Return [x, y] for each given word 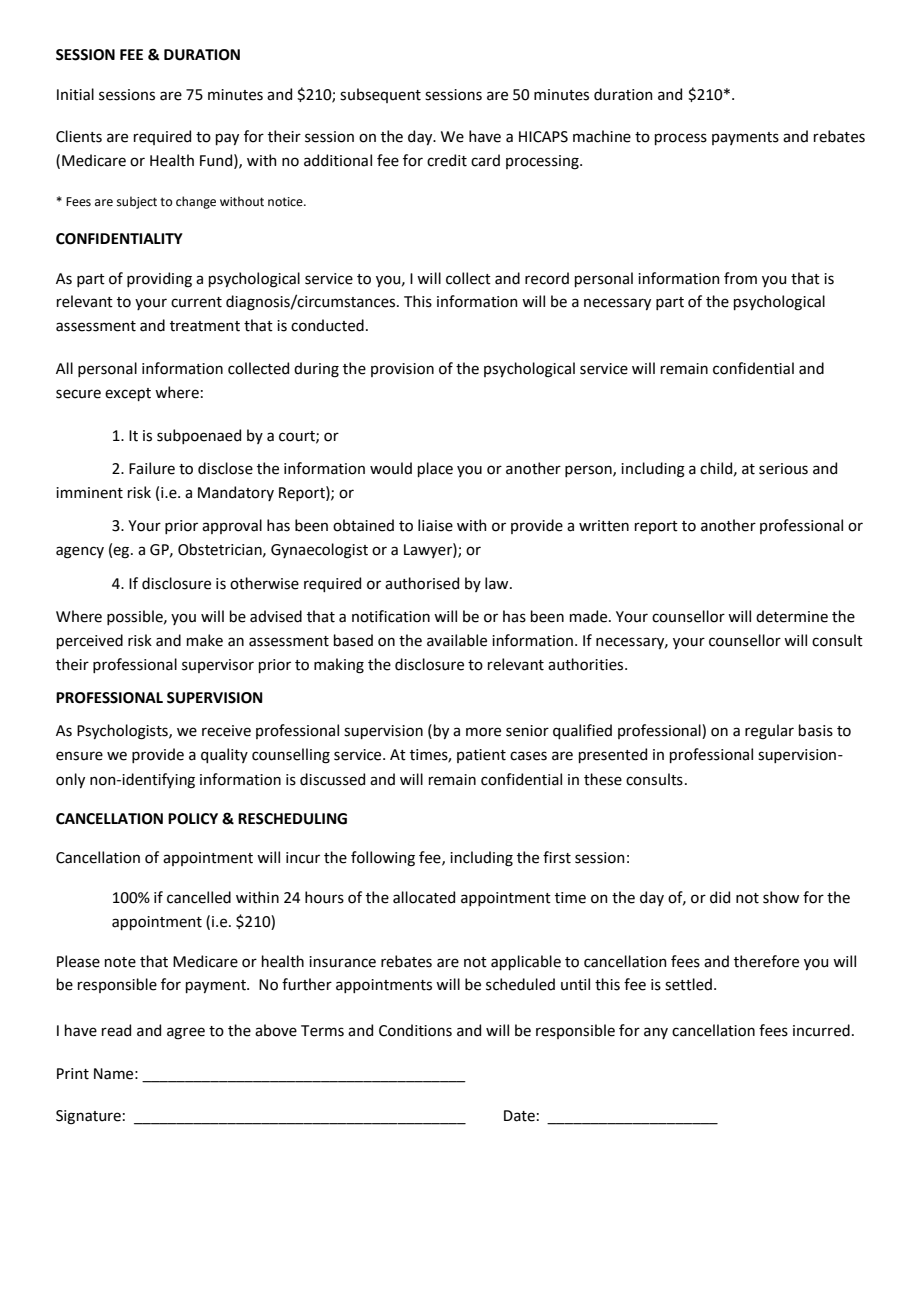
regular [769, 732]
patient [481, 756]
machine [602, 136]
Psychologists [123, 732]
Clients [79, 136]
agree [186, 1033]
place [435, 469]
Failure [152, 468]
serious [783, 469]
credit [447, 160]
